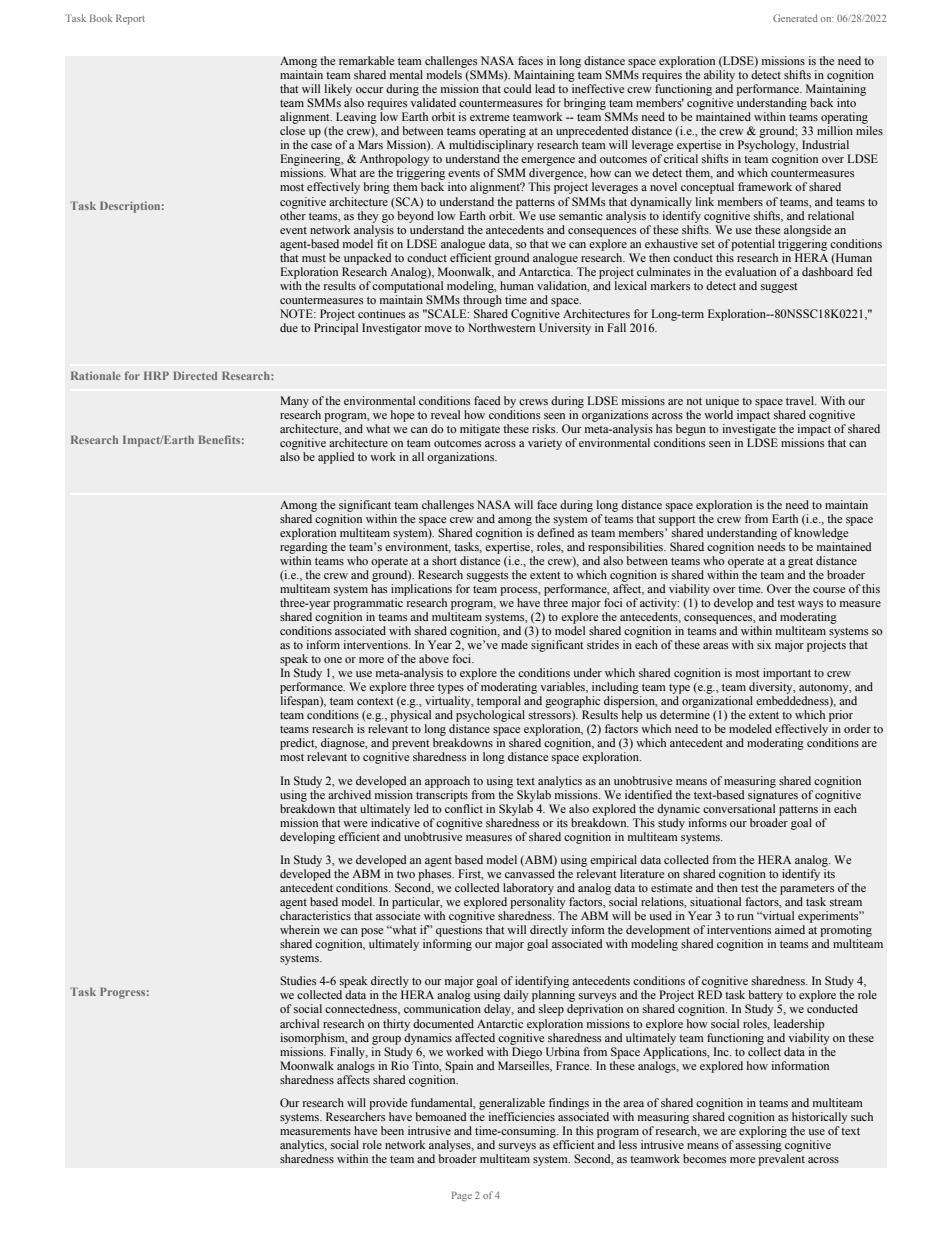 This screenshot has width=952, height=1233. What do you see at coordinates (810, 605) in the screenshot?
I see `ways` at bounding box center [810, 605].
